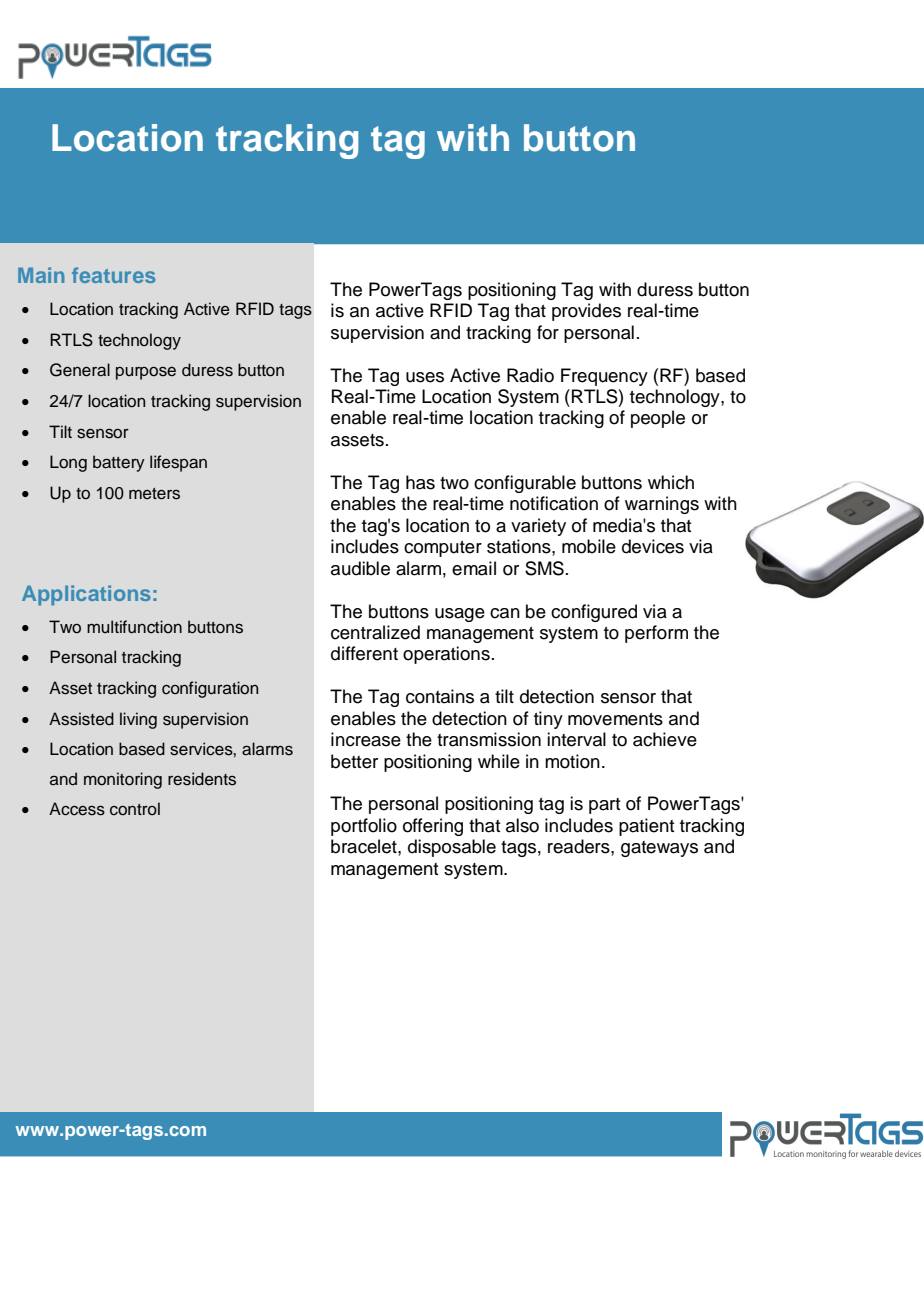 This page has height=1308, width=924. What do you see at coordinates (658, 419) in the page?
I see `people` at bounding box center [658, 419].
